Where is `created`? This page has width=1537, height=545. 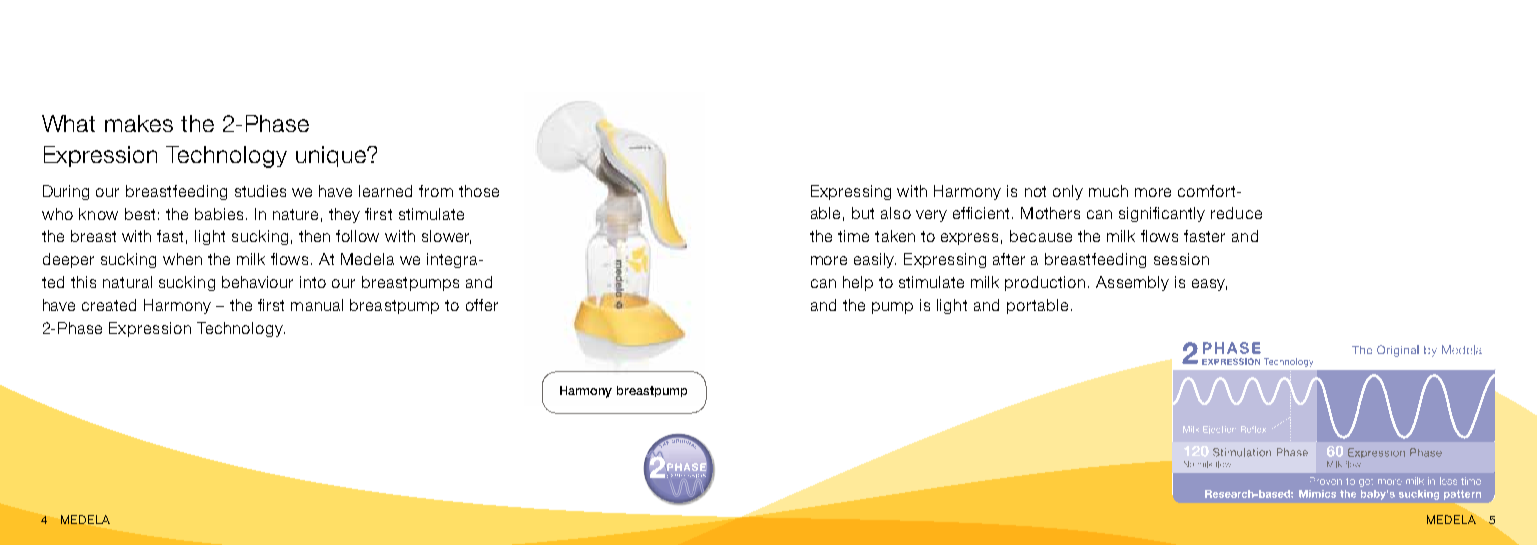 created is located at coordinates (109, 305).
